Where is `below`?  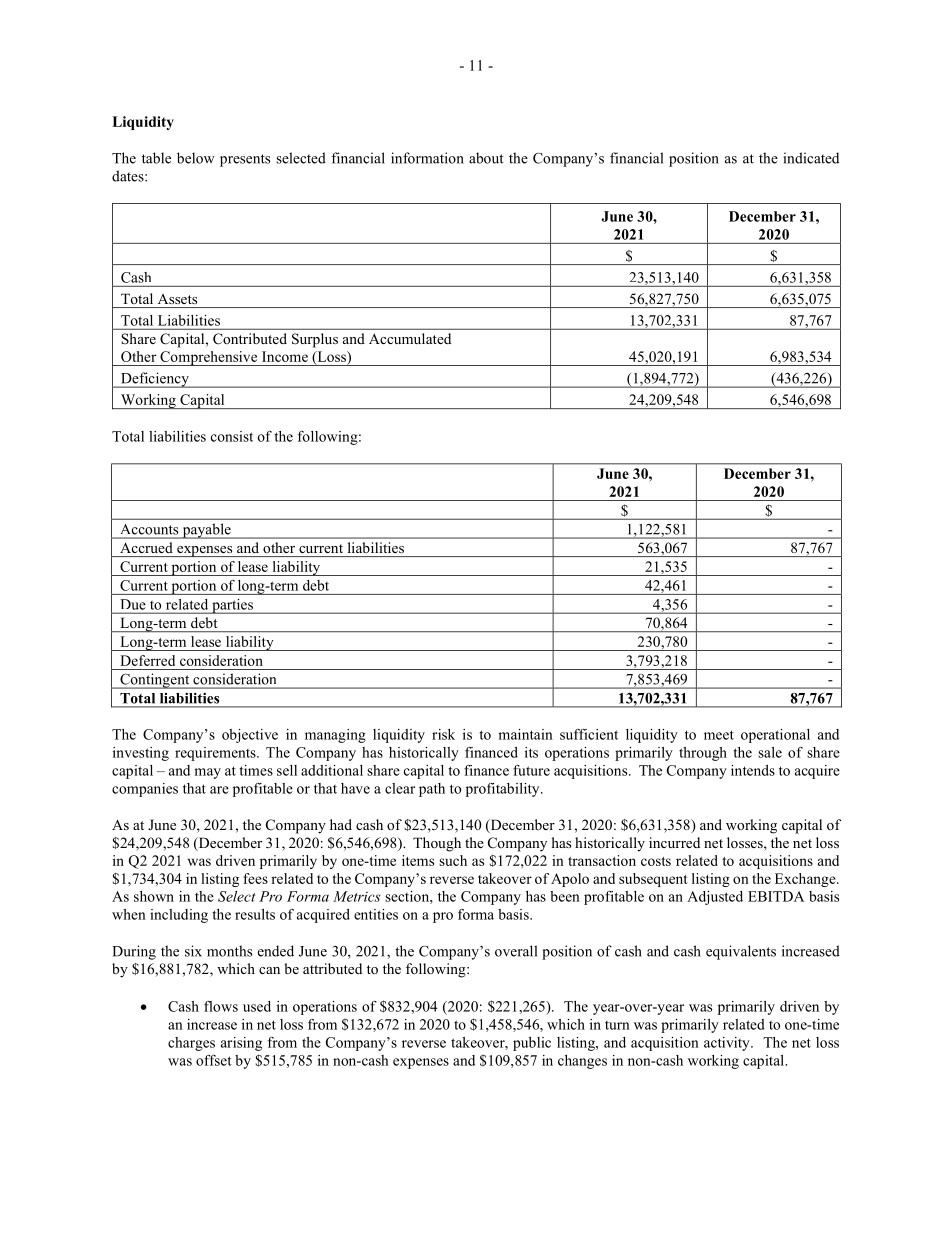
below is located at coordinates (196, 158).
